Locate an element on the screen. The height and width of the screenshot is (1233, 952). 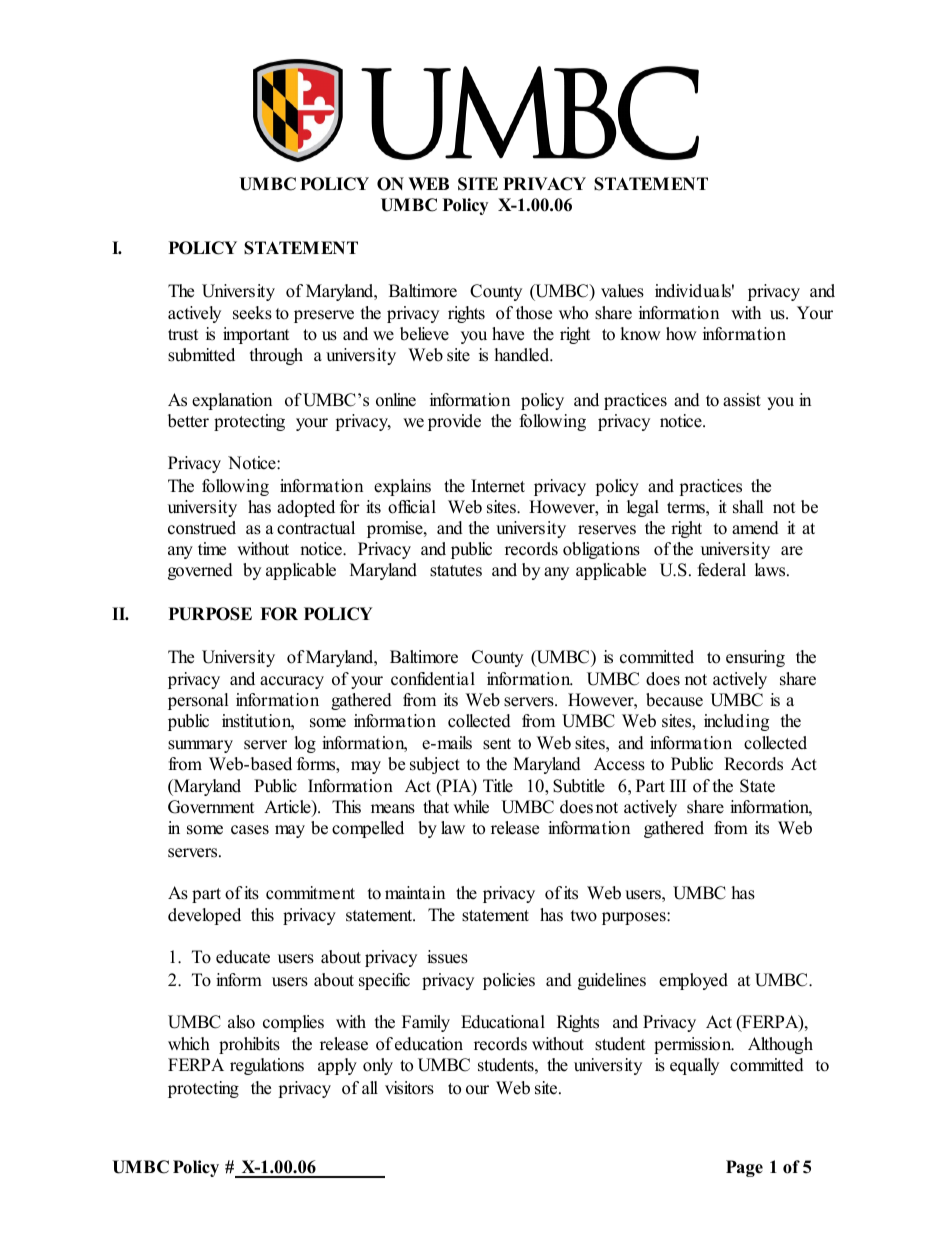
regulations is located at coordinates (267, 1066).
